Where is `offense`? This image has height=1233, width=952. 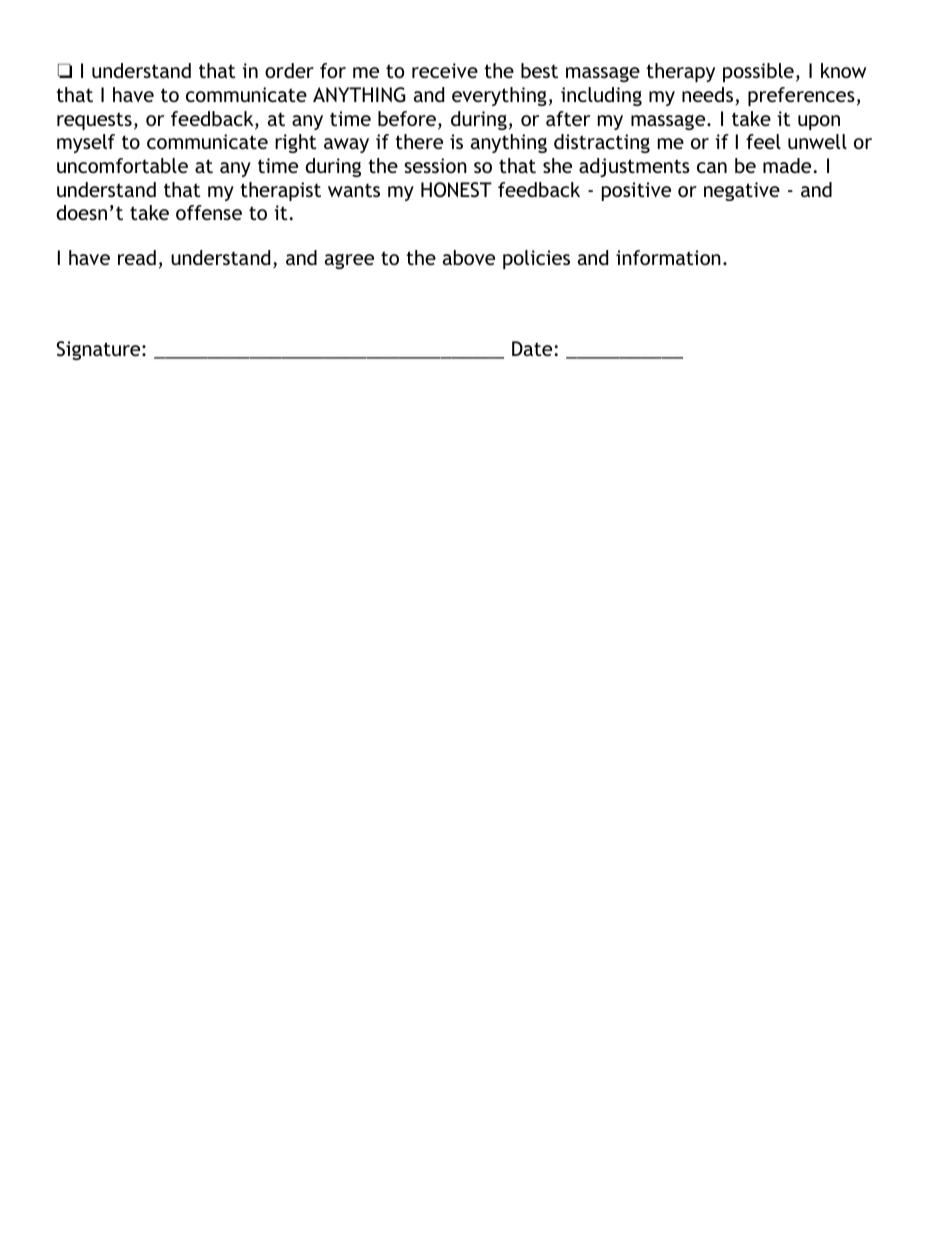 offense is located at coordinates (209, 212).
